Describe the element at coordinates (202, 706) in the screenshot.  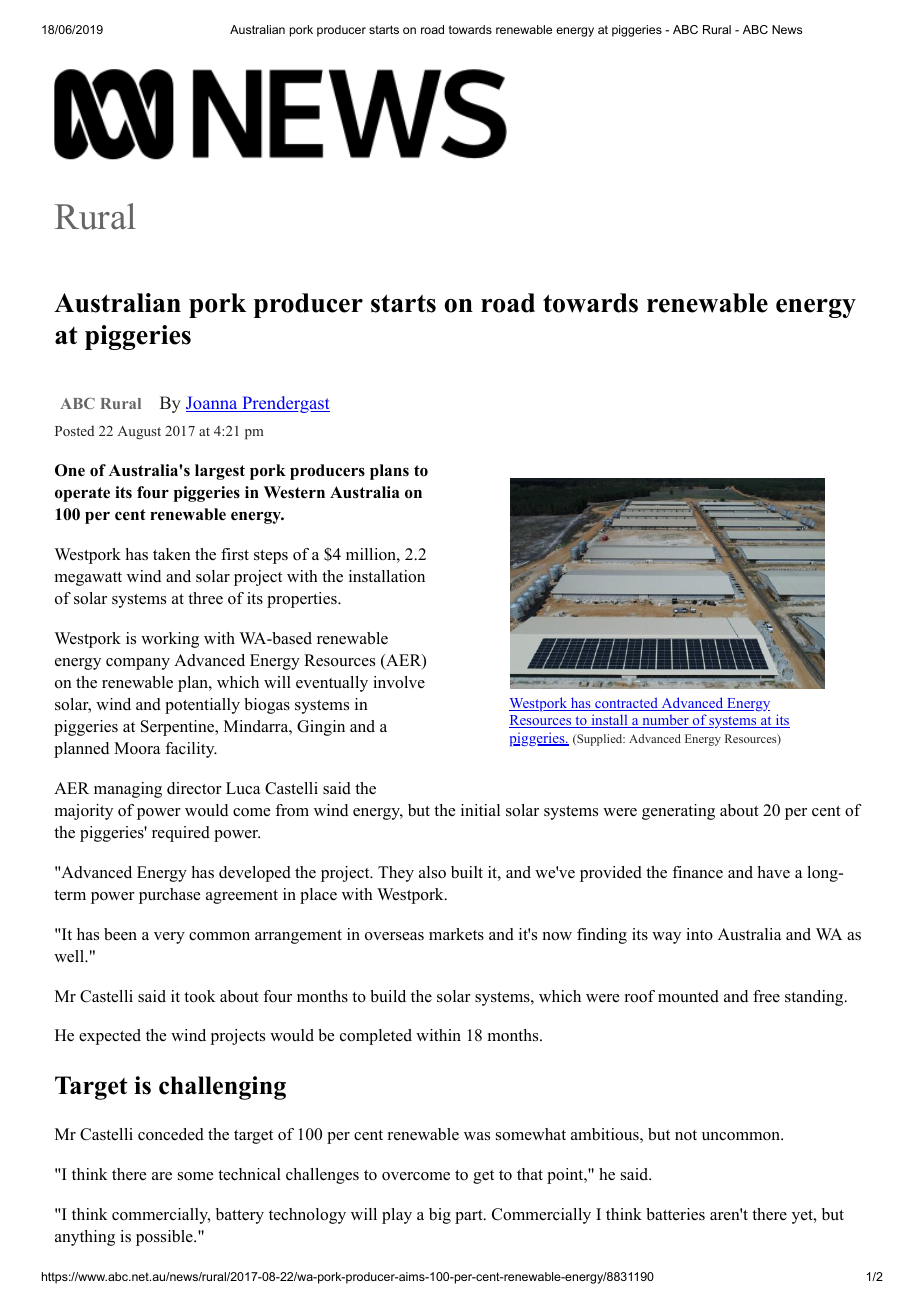
I see `potentially` at that location.
